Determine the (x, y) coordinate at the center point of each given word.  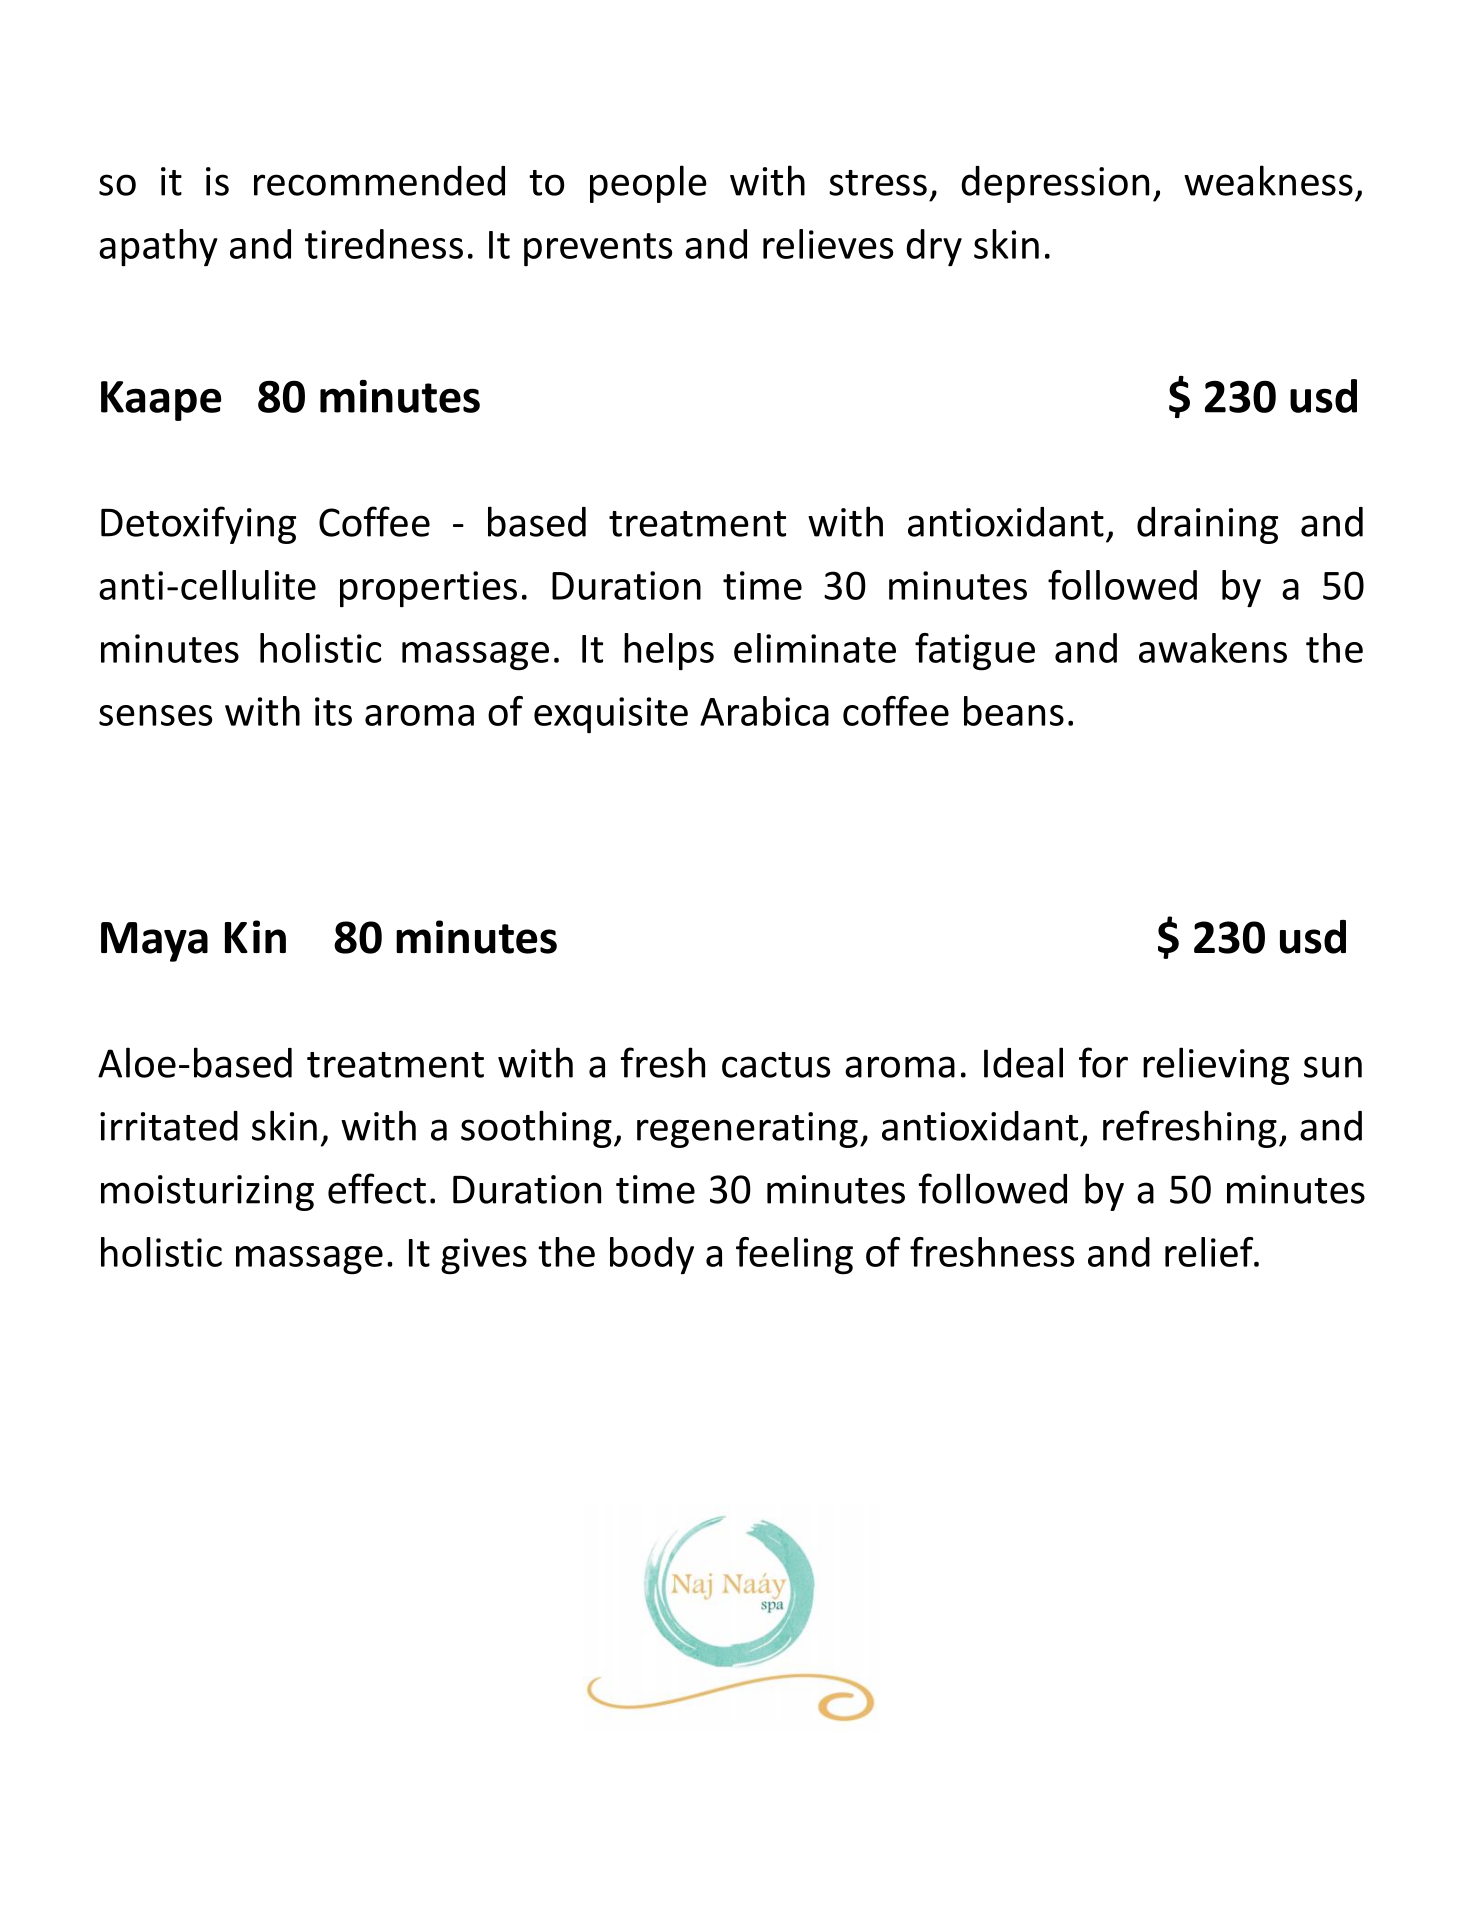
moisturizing (207, 1193)
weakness (1268, 180)
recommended (379, 181)
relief (1210, 1252)
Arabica (764, 711)
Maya (154, 942)
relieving (1216, 1066)
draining (1207, 525)
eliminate (815, 648)
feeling (794, 1256)
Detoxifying (198, 525)
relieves (828, 244)
